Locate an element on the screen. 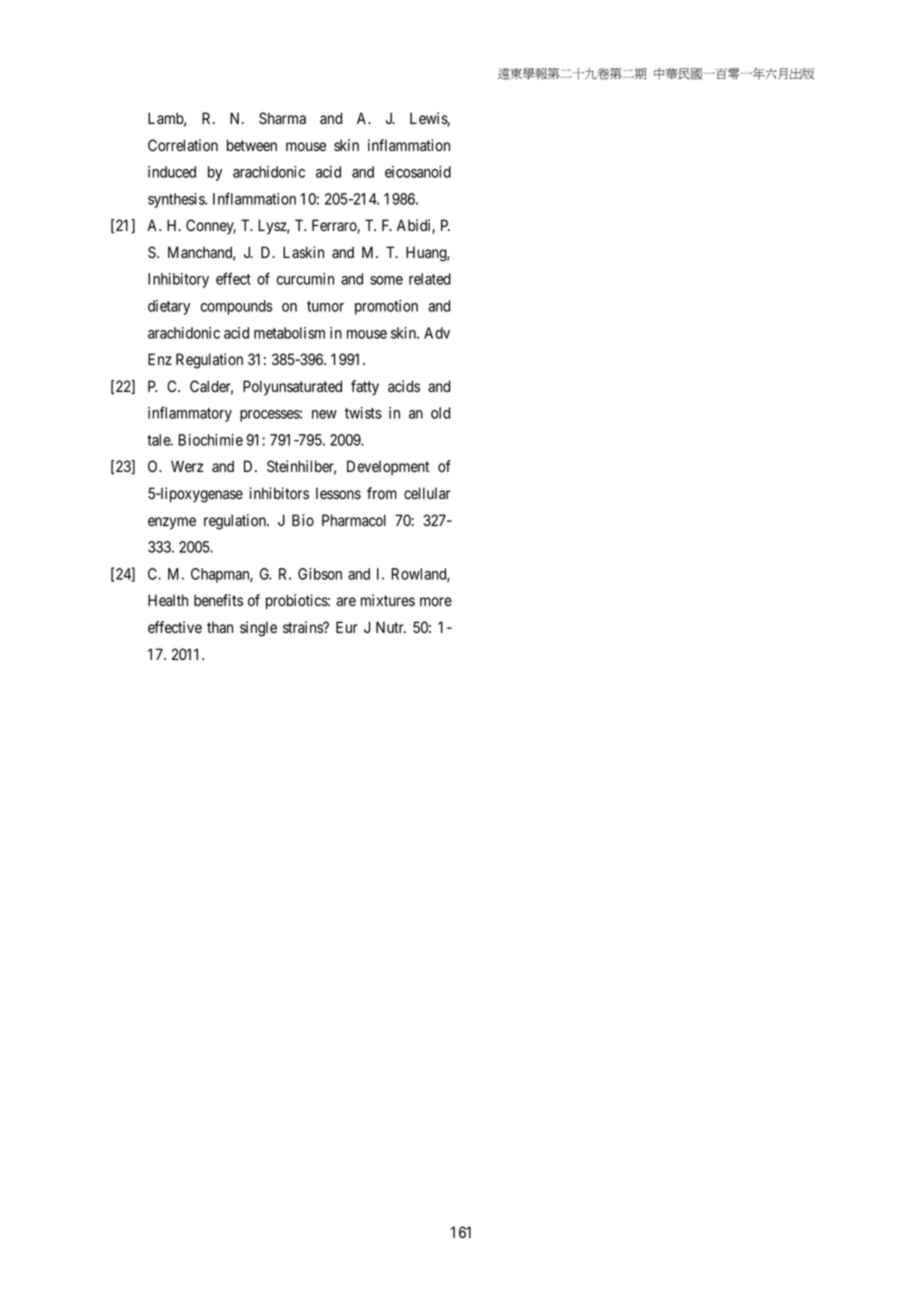 The width and height of the screenshot is (924, 1308). fatty is located at coordinates (365, 388).
